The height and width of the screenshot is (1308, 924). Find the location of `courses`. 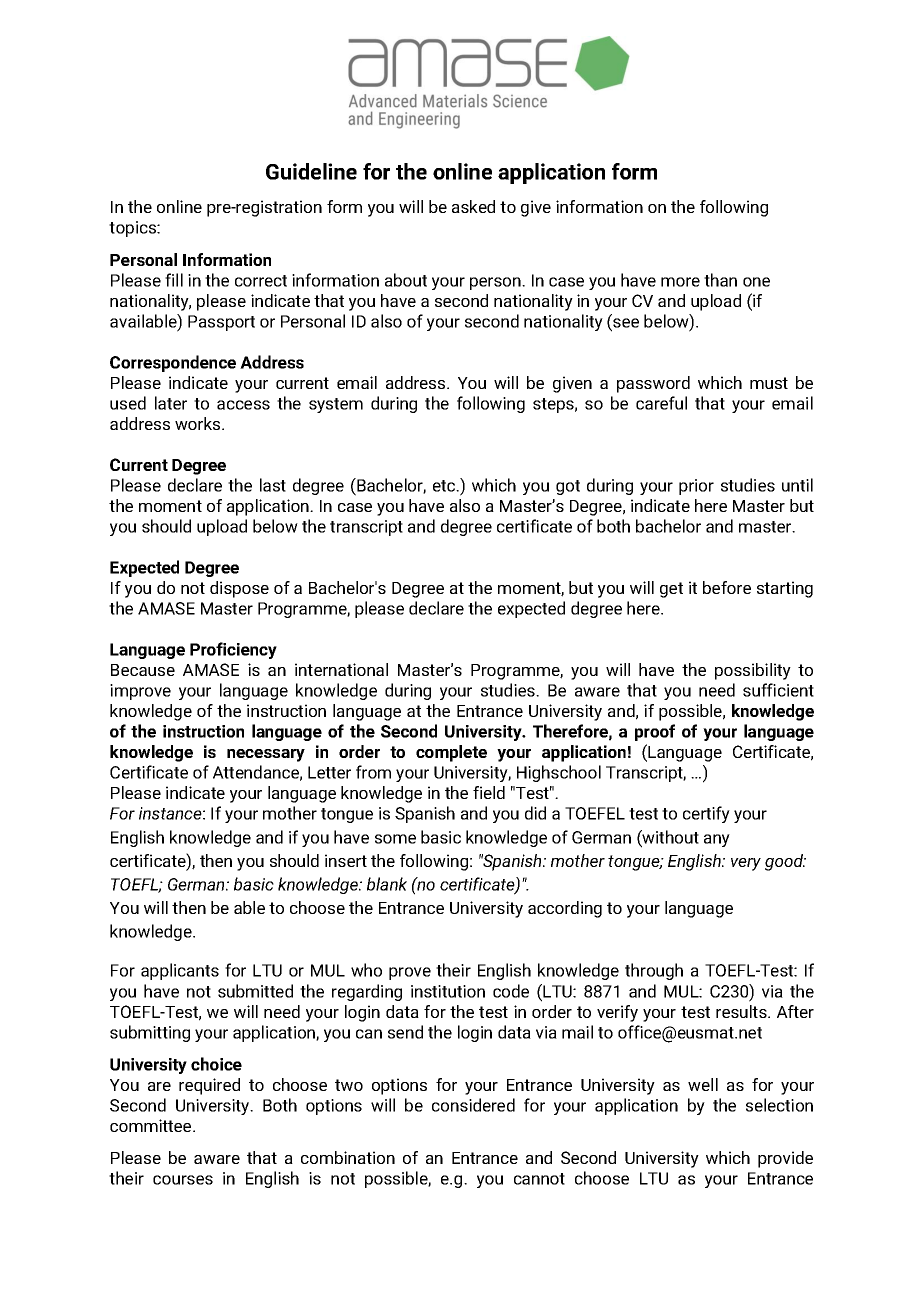

courses is located at coordinates (183, 1180).
